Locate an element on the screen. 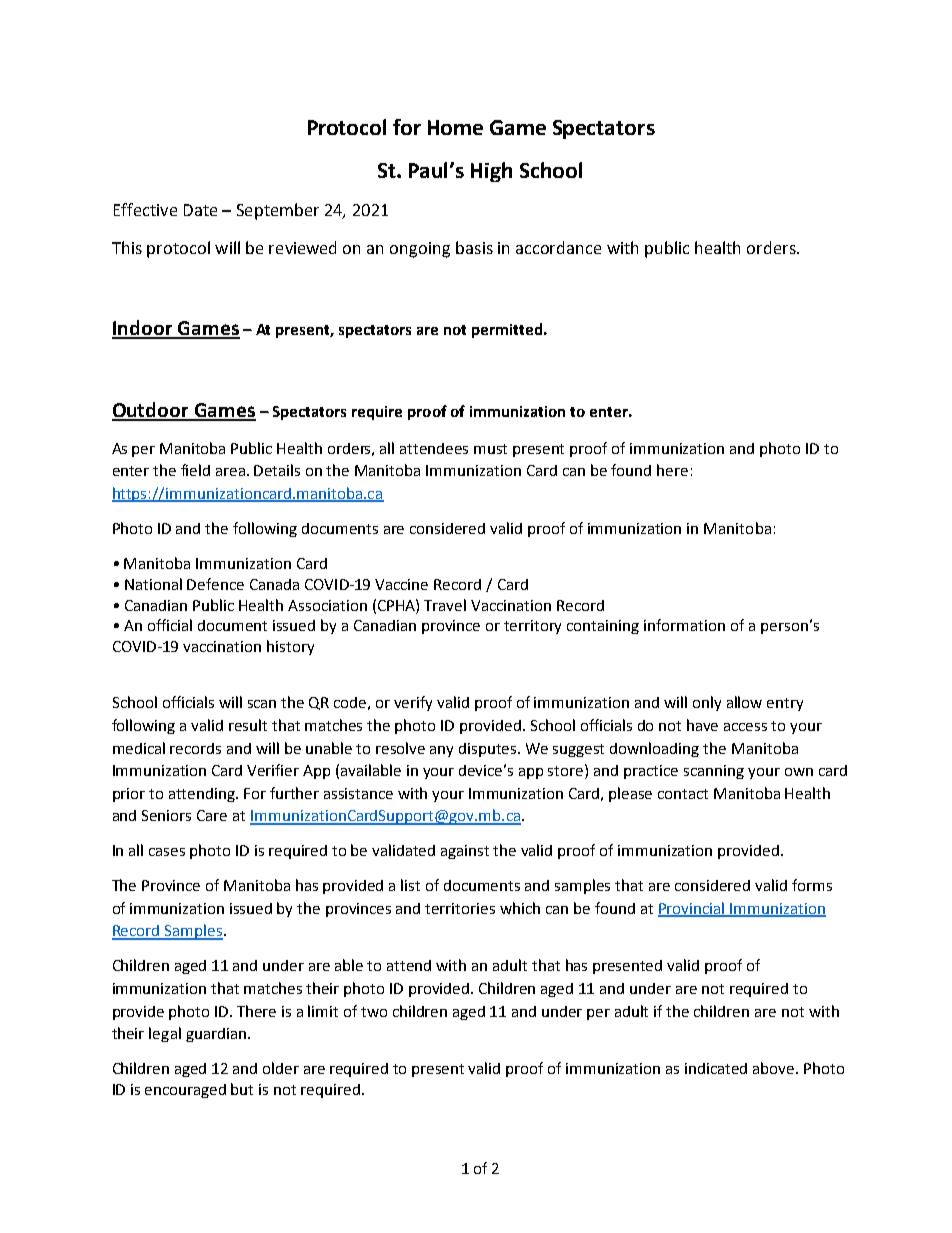 The width and height of the screenshot is (952, 1233). Defence is located at coordinates (215, 584).
